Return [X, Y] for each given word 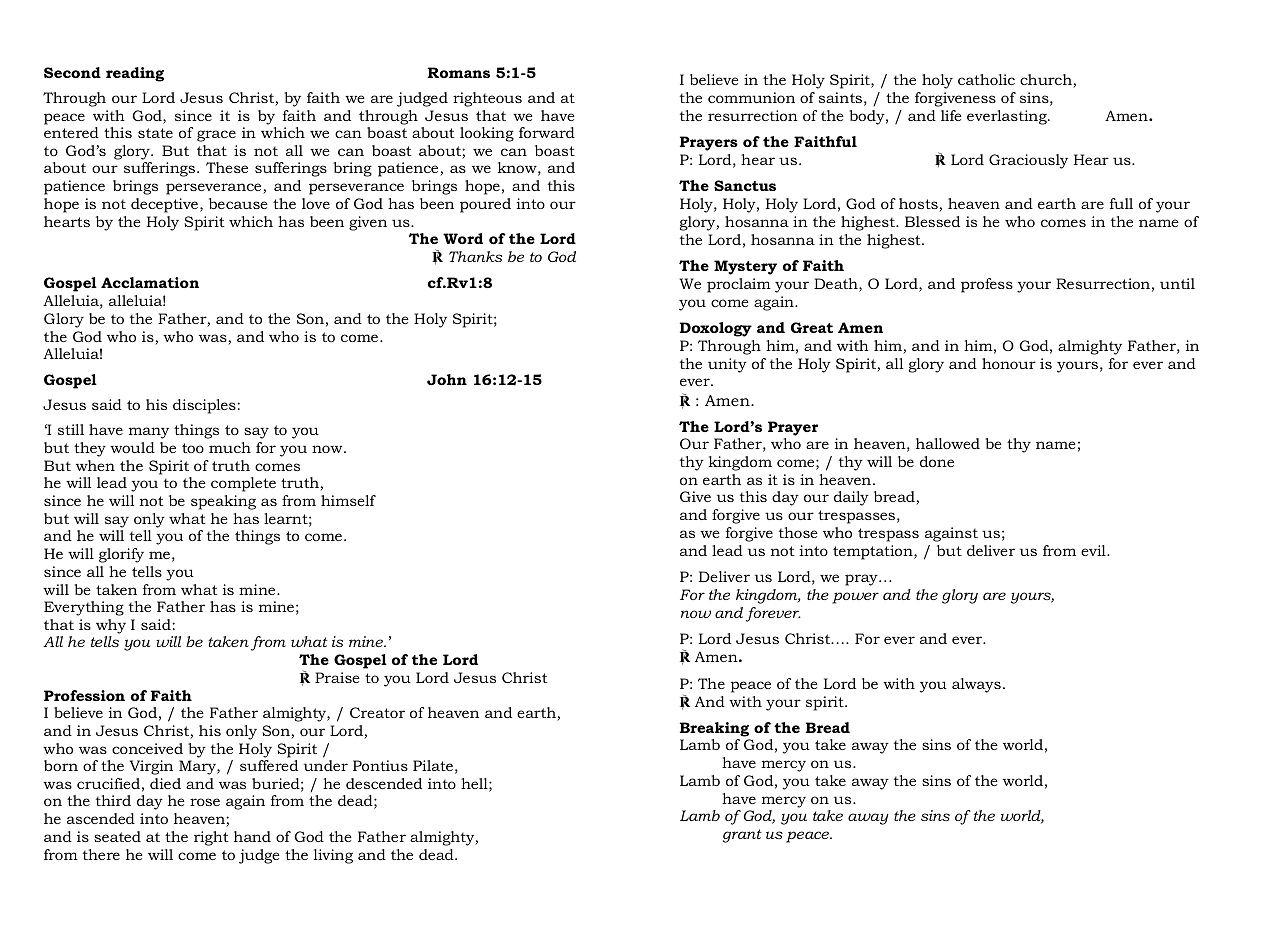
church [1047, 81]
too [193, 448]
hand [252, 836]
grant [742, 836]
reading [135, 74]
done [937, 461]
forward [547, 132]
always [976, 685]
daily [851, 498]
